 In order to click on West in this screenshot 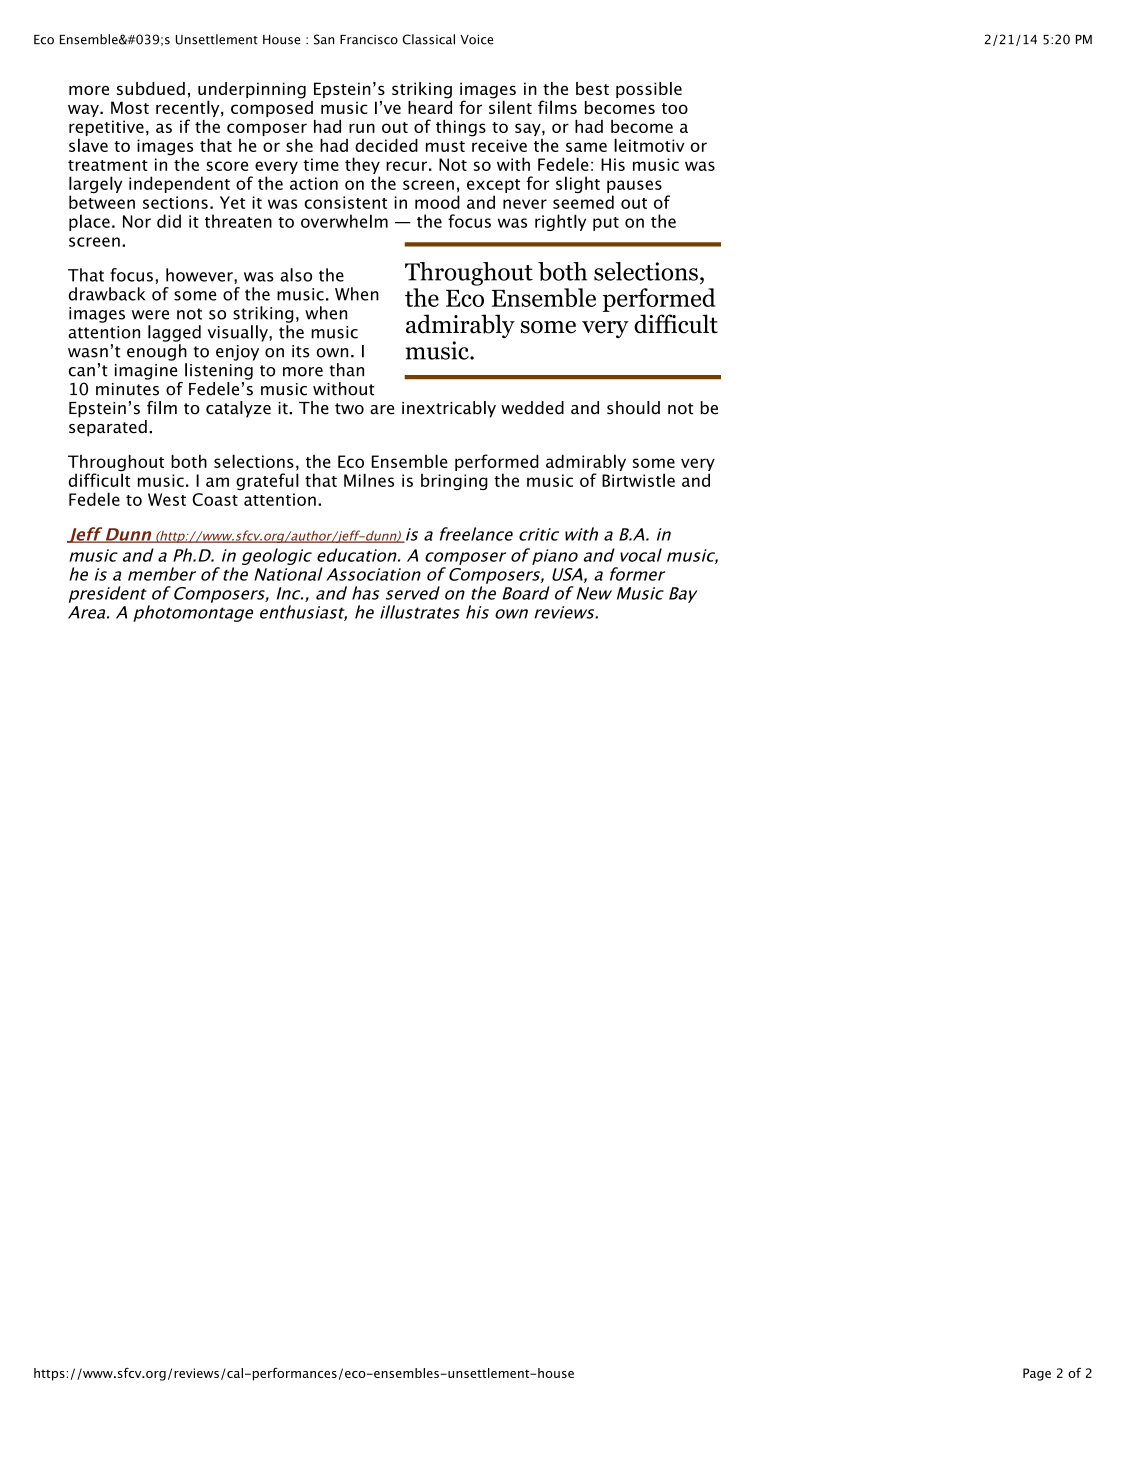, I will do `click(167, 499)`.
